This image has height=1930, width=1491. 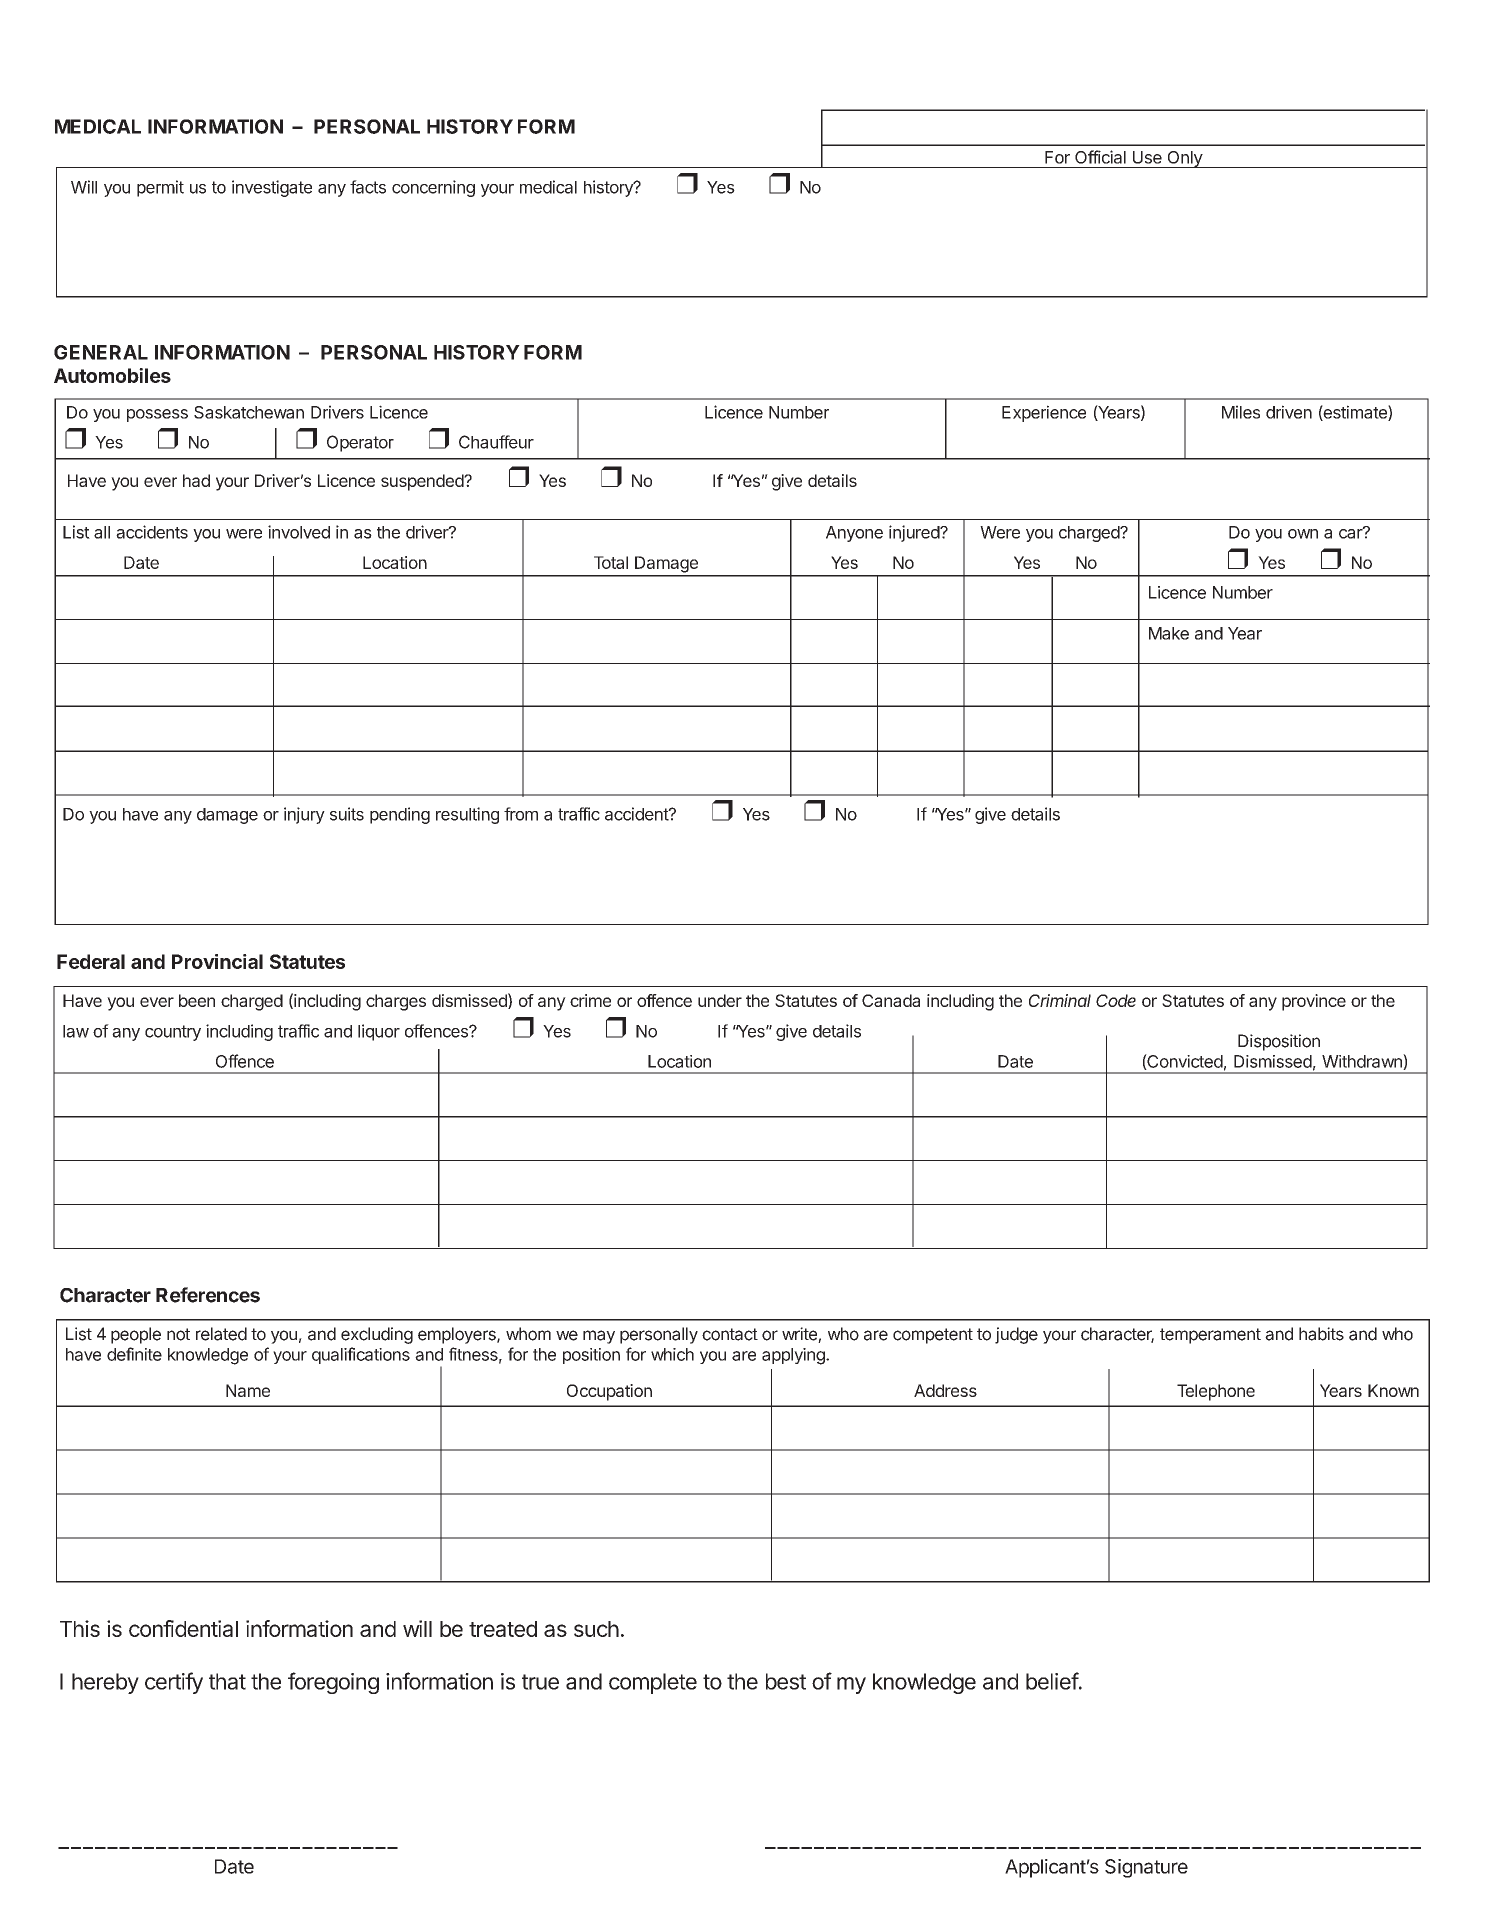 What do you see at coordinates (304, 815) in the image?
I see `injury` at bounding box center [304, 815].
